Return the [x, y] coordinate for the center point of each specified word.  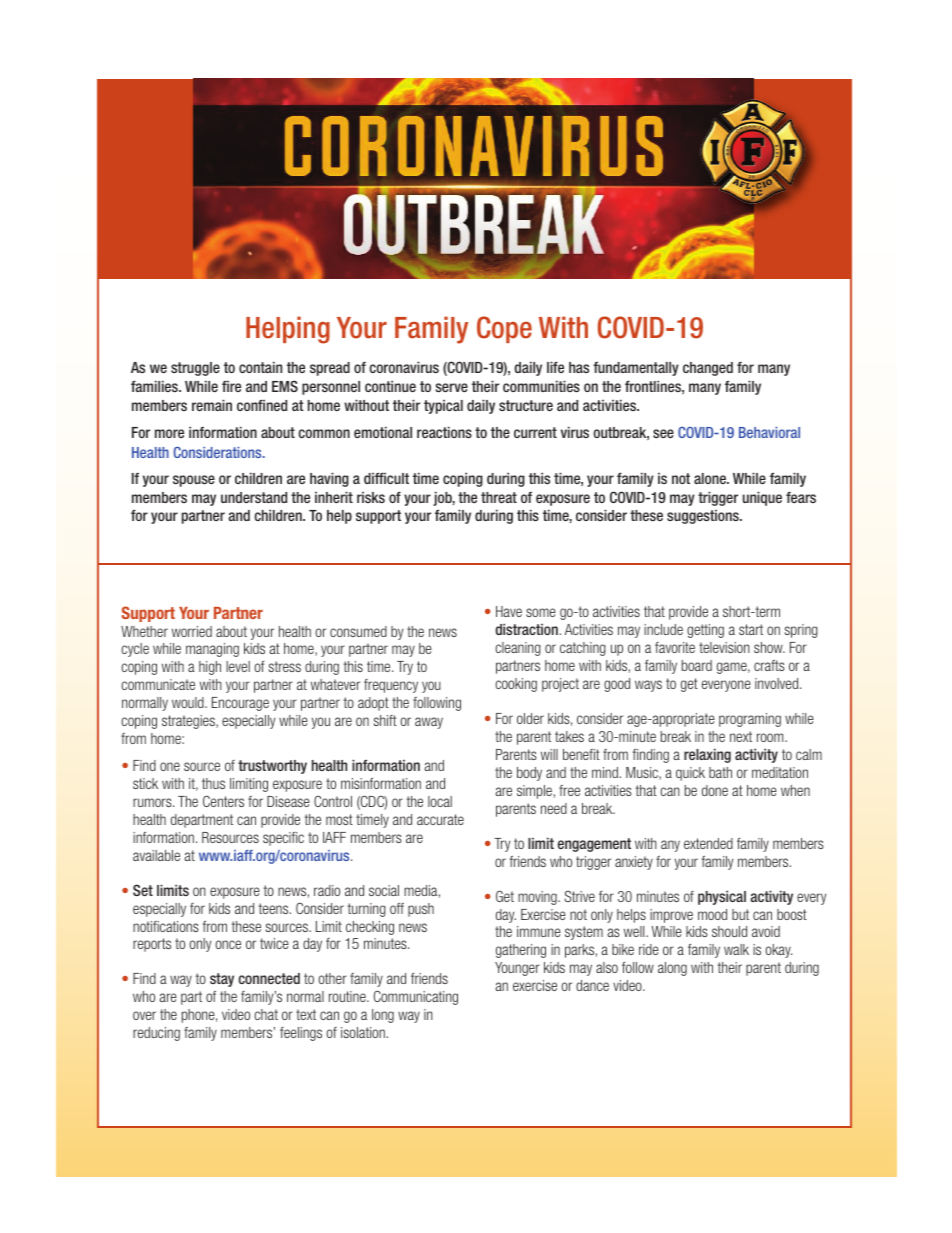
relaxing [707, 755]
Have [509, 611]
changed [708, 369]
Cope [504, 329]
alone [711, 478]
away [429, 723]
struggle [195, 369]
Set [143, 890]
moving [538, 898]
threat [499, 497]
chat [266, 1014]
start [751, 629]
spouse [194, 481]
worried [192, 631]
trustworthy [272, 767]
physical [722, 897]
